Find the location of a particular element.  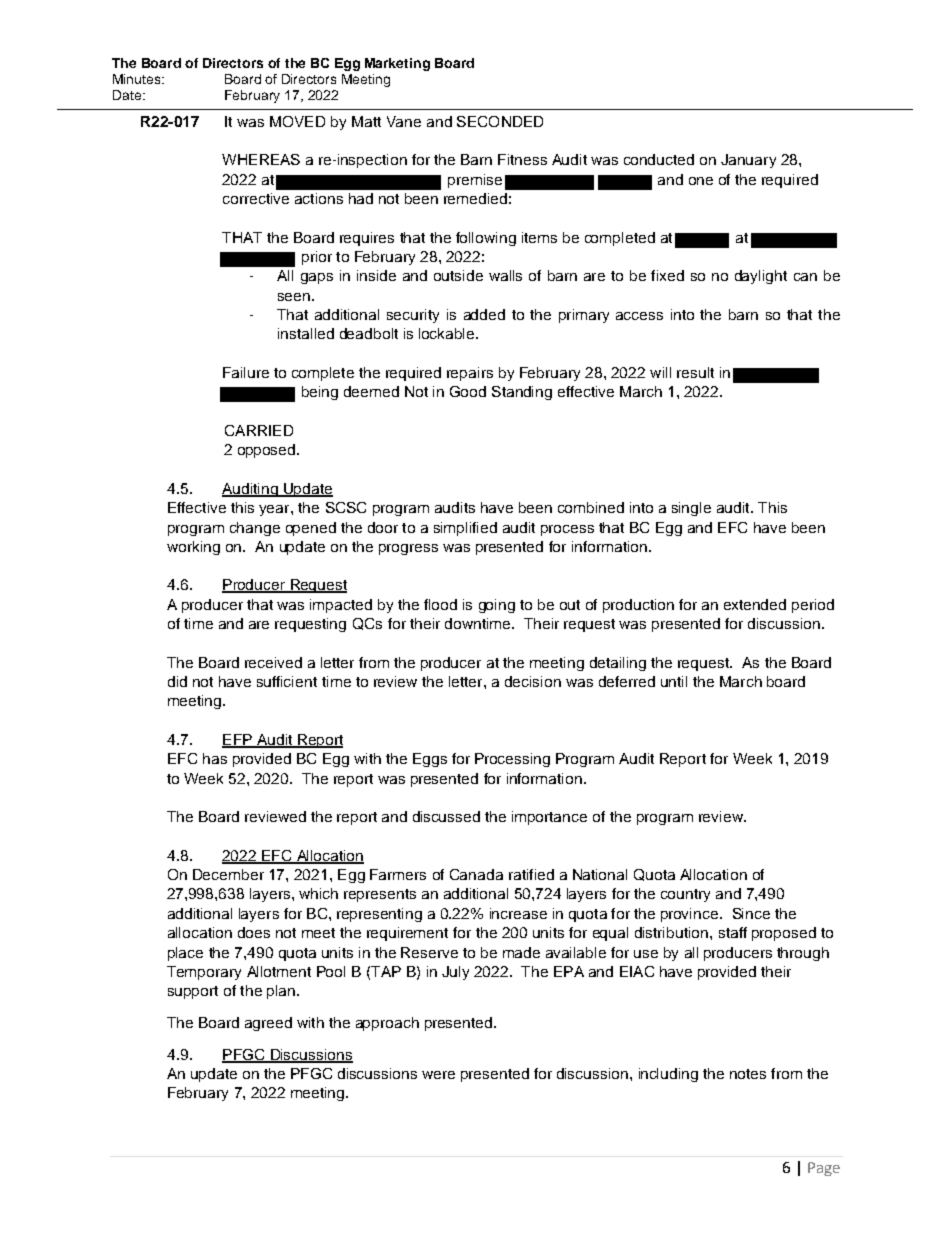

country is located at coordinates (685, 895).
